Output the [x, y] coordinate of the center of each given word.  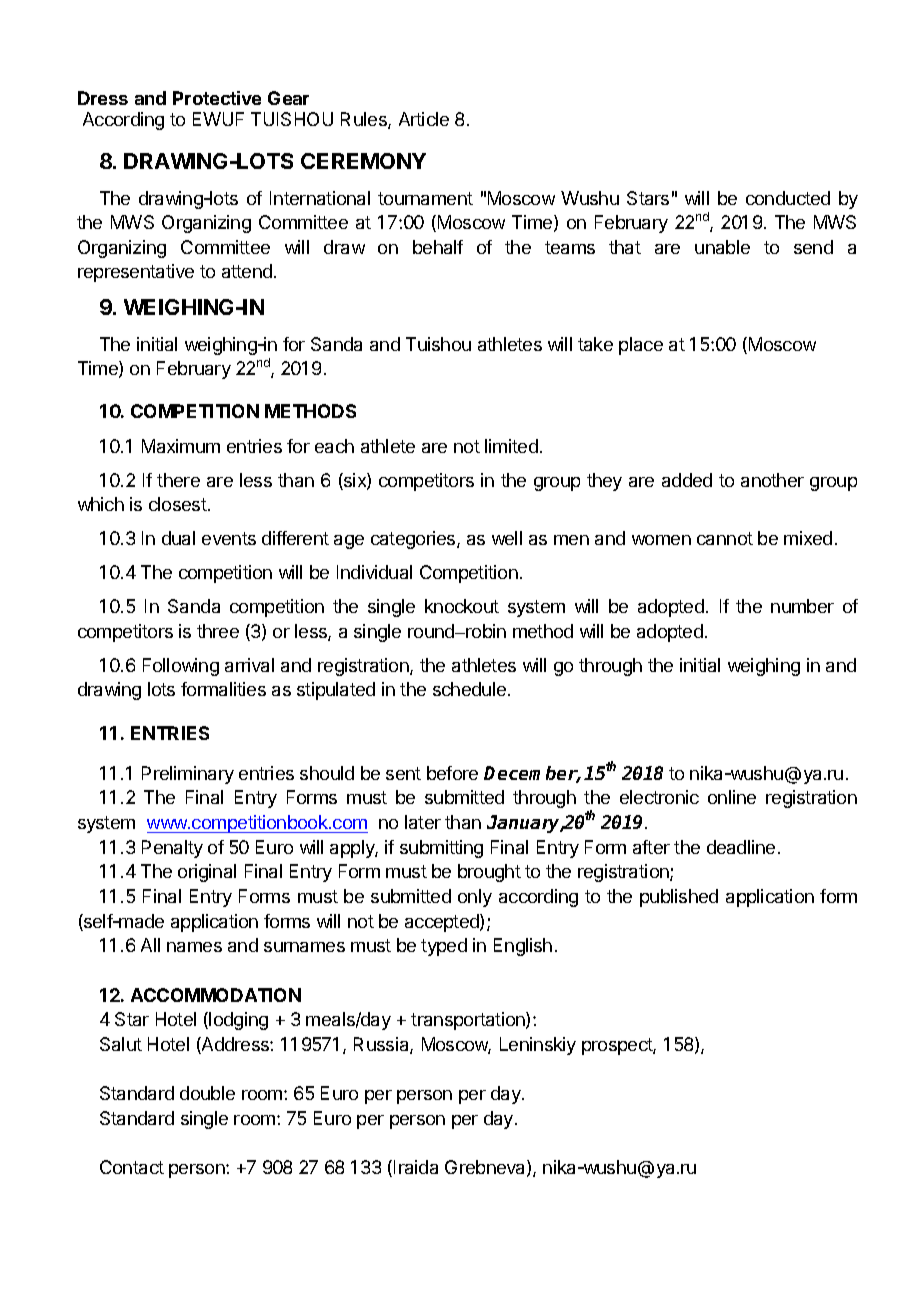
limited [511, 446]
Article [424, 119]
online [732, 797]
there [178, 480]
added [687, 480]
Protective [217, 98]
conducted [788, 198]
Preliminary [188, 775]
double [207, 1093]
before [452, 773]
